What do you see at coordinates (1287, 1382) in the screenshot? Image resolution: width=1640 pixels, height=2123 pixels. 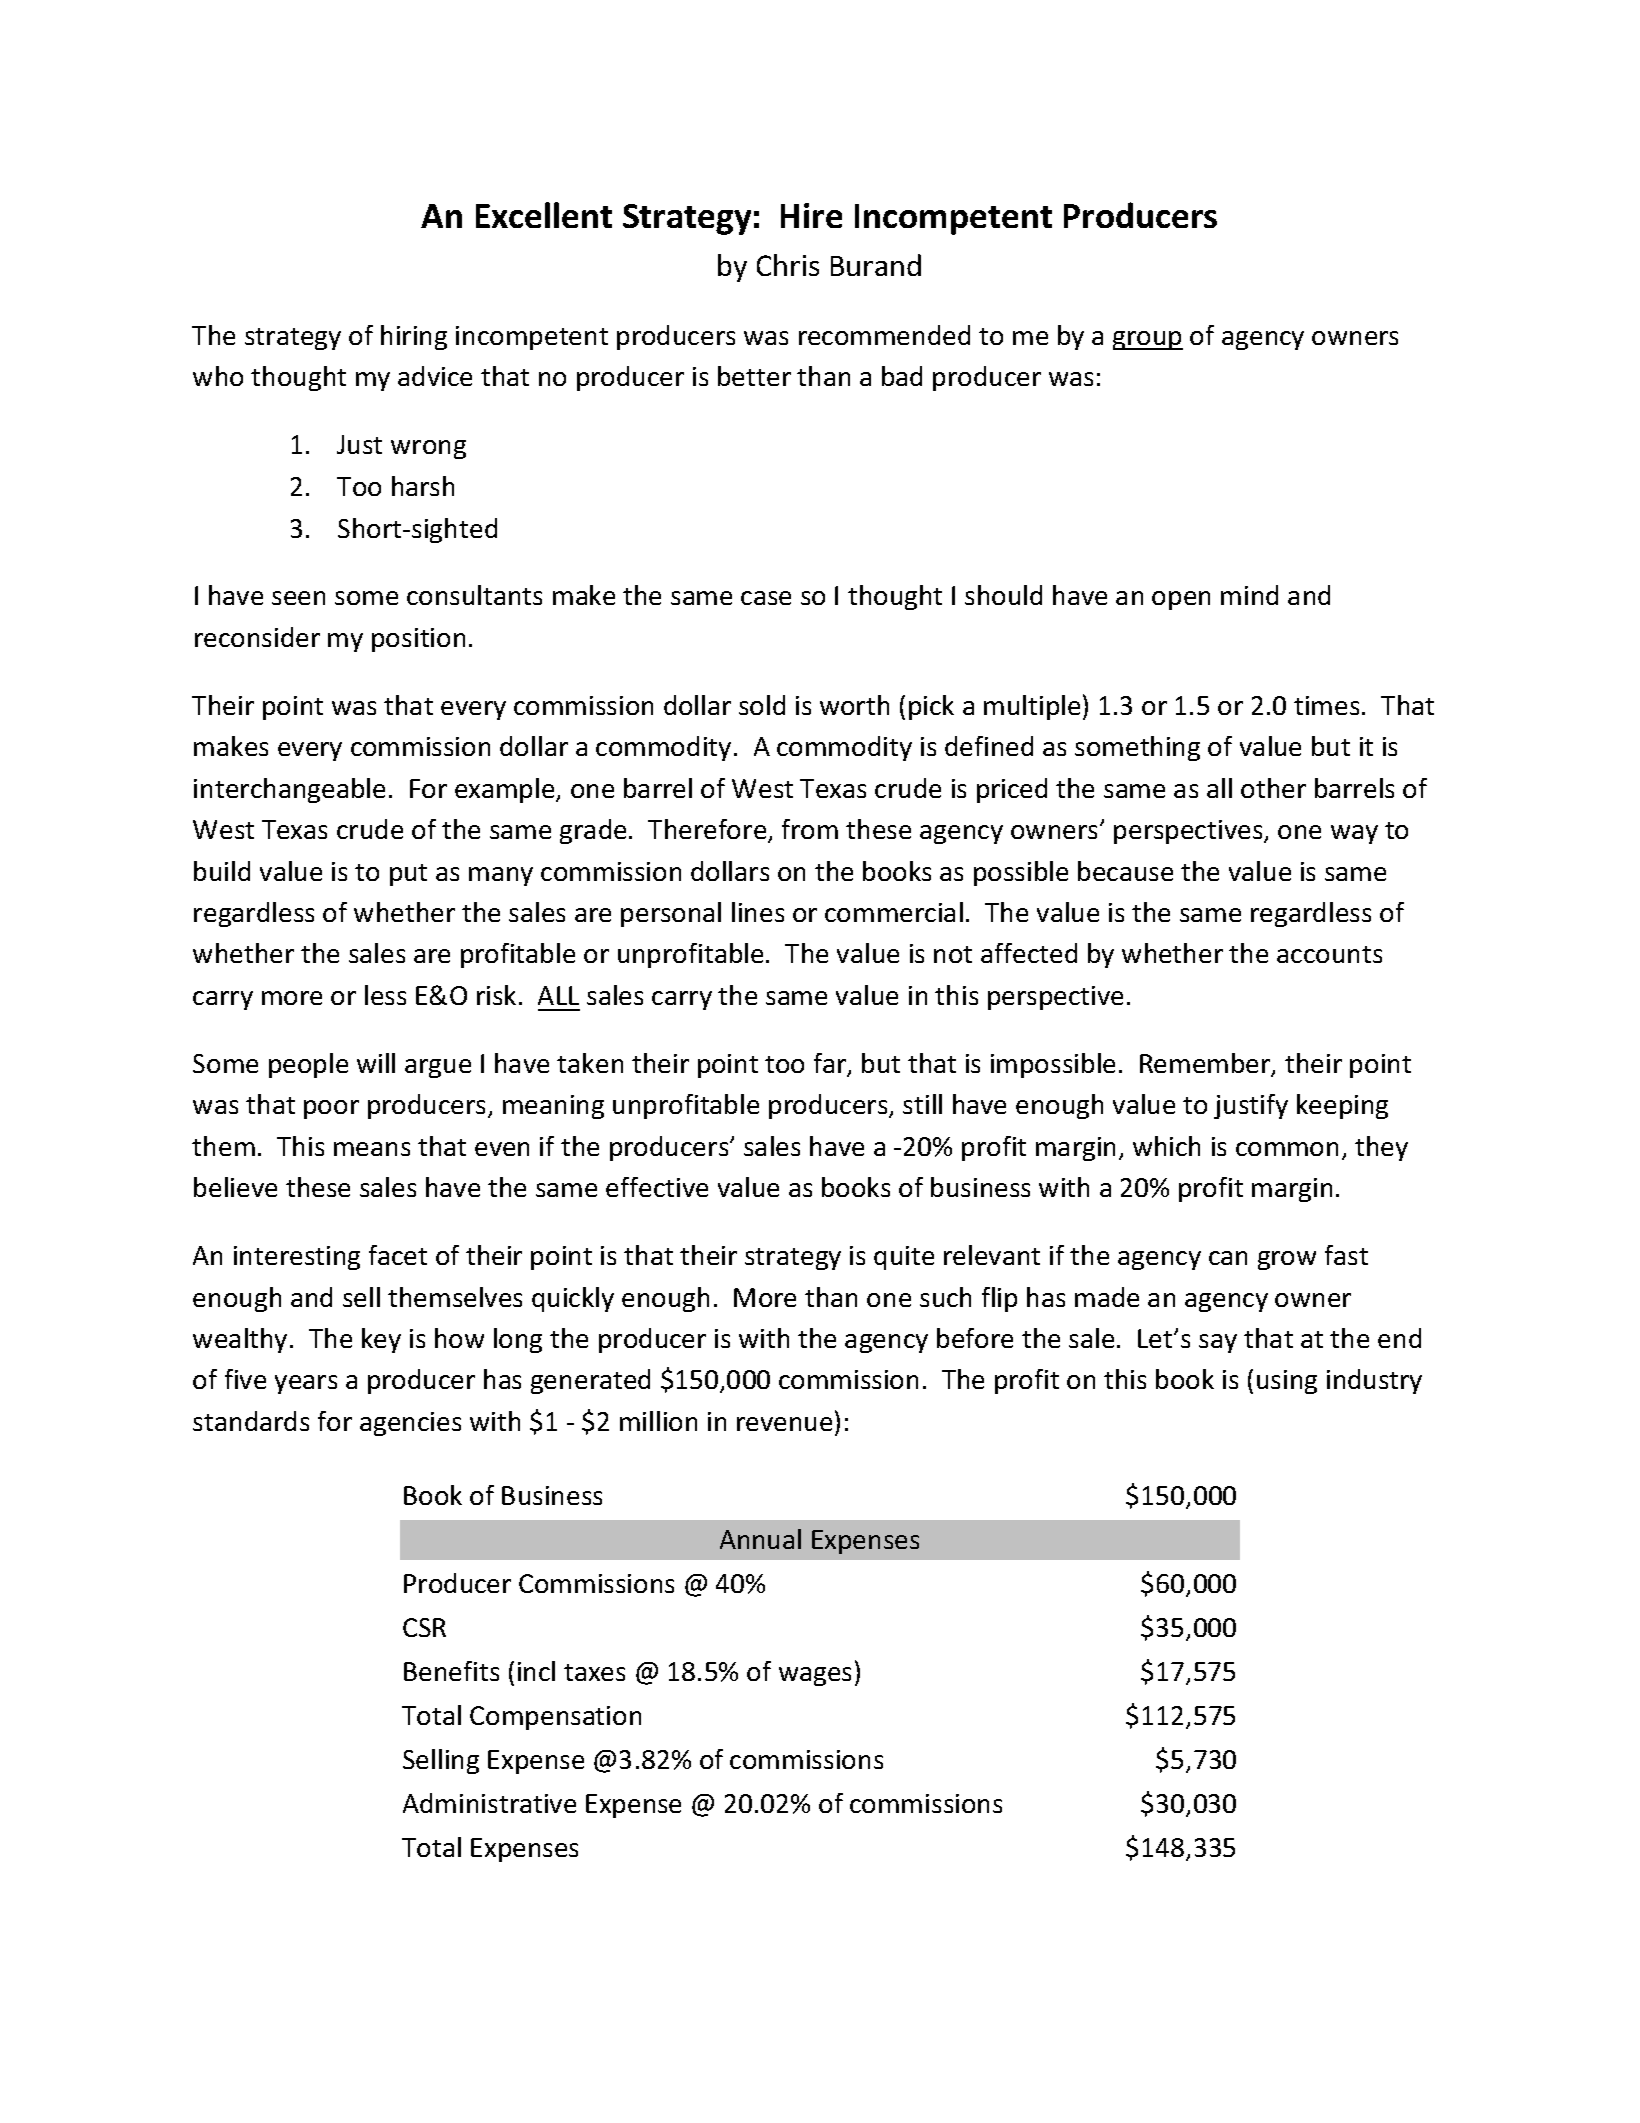 I see `using` at bounding box center [1287, 1382].
